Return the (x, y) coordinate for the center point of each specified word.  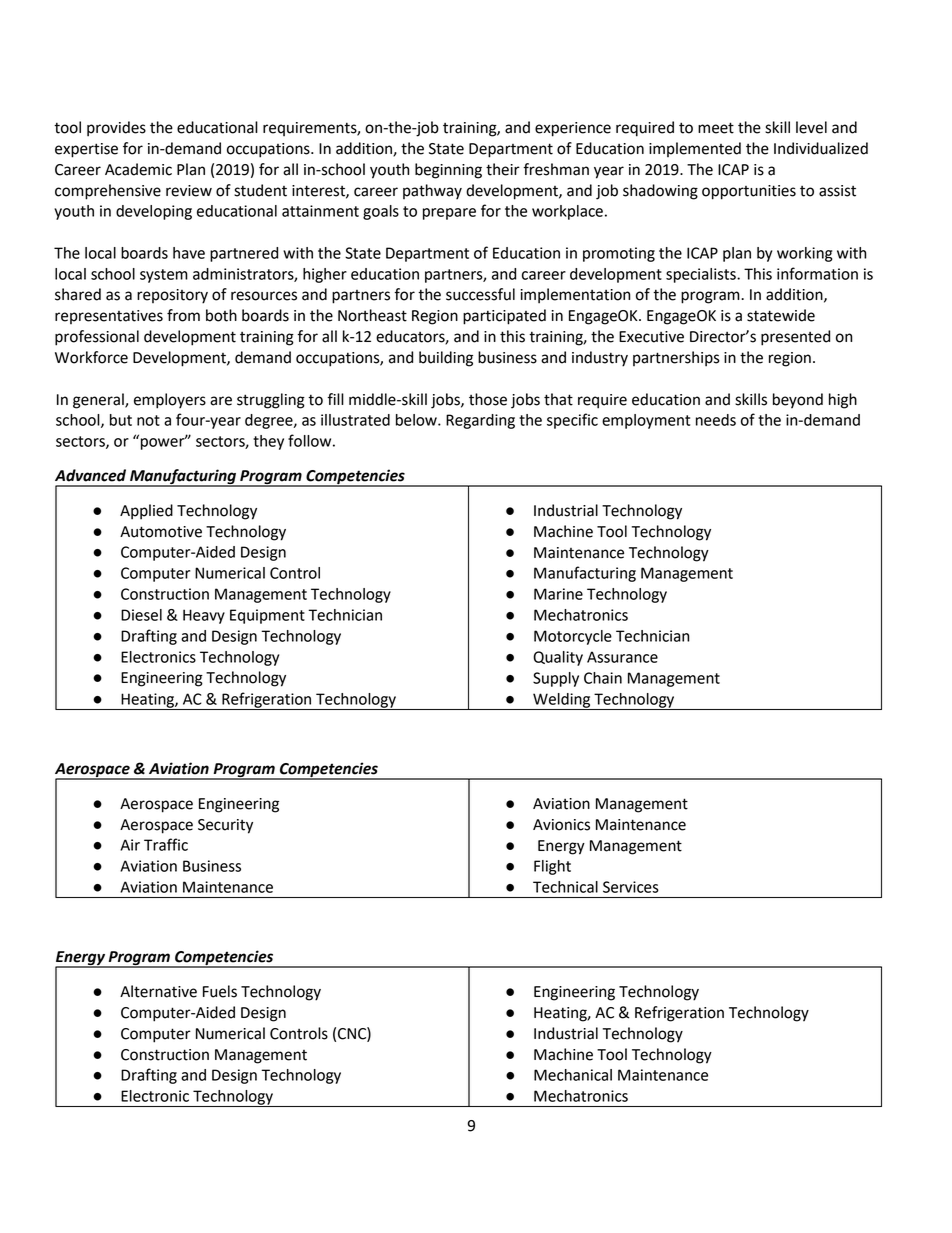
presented (795, 338)
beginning (448, 171)
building (446, 359)
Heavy (204, 616)
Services (631, 887)
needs (716, 420)
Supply (556, 679)
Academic (138, 169)
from (183, 315)
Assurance (622, 657)
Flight (552, 867)
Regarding (480, 421)
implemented (695, 149)
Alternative (158, 991)
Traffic (166, 844)
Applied (146, 512)
